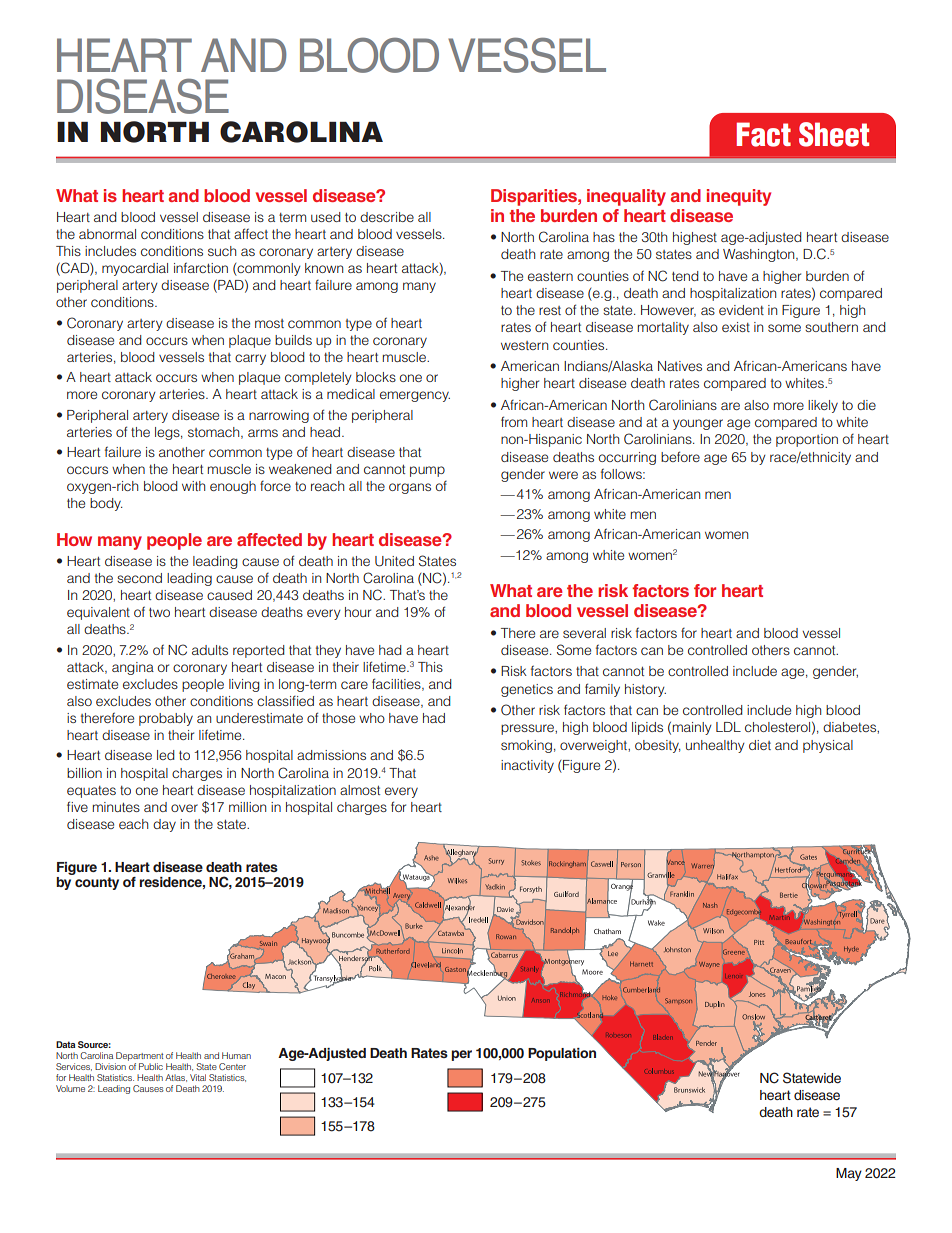 This screenshot has height=1233, width=952. What do you see at coordinates (176, 1078) in the screenshot?
I see `Atlas` at bounding box center [176, 1078].
